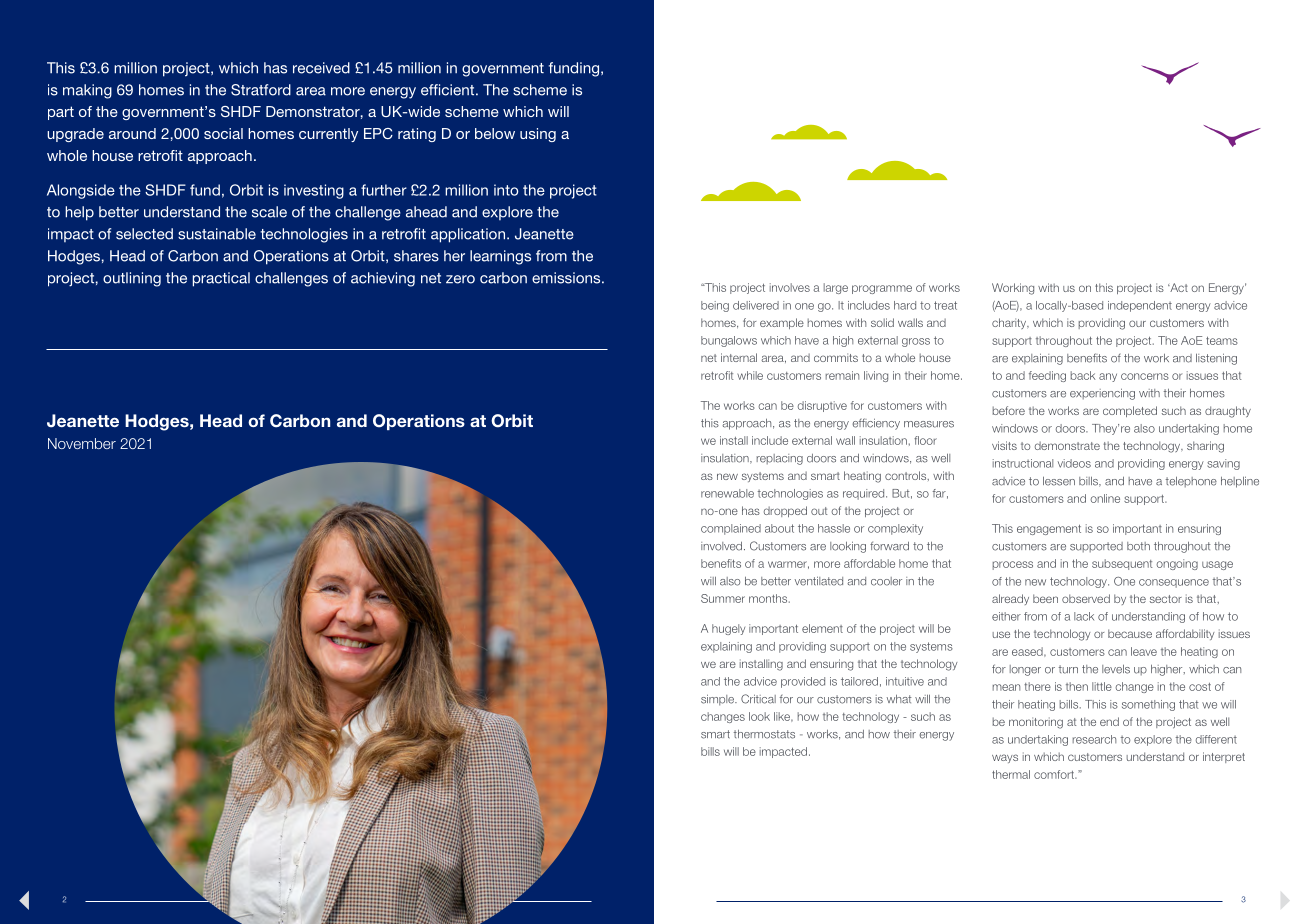 This screenshot has height=924, width=1308. I want to click on being, so click(715, 306).
